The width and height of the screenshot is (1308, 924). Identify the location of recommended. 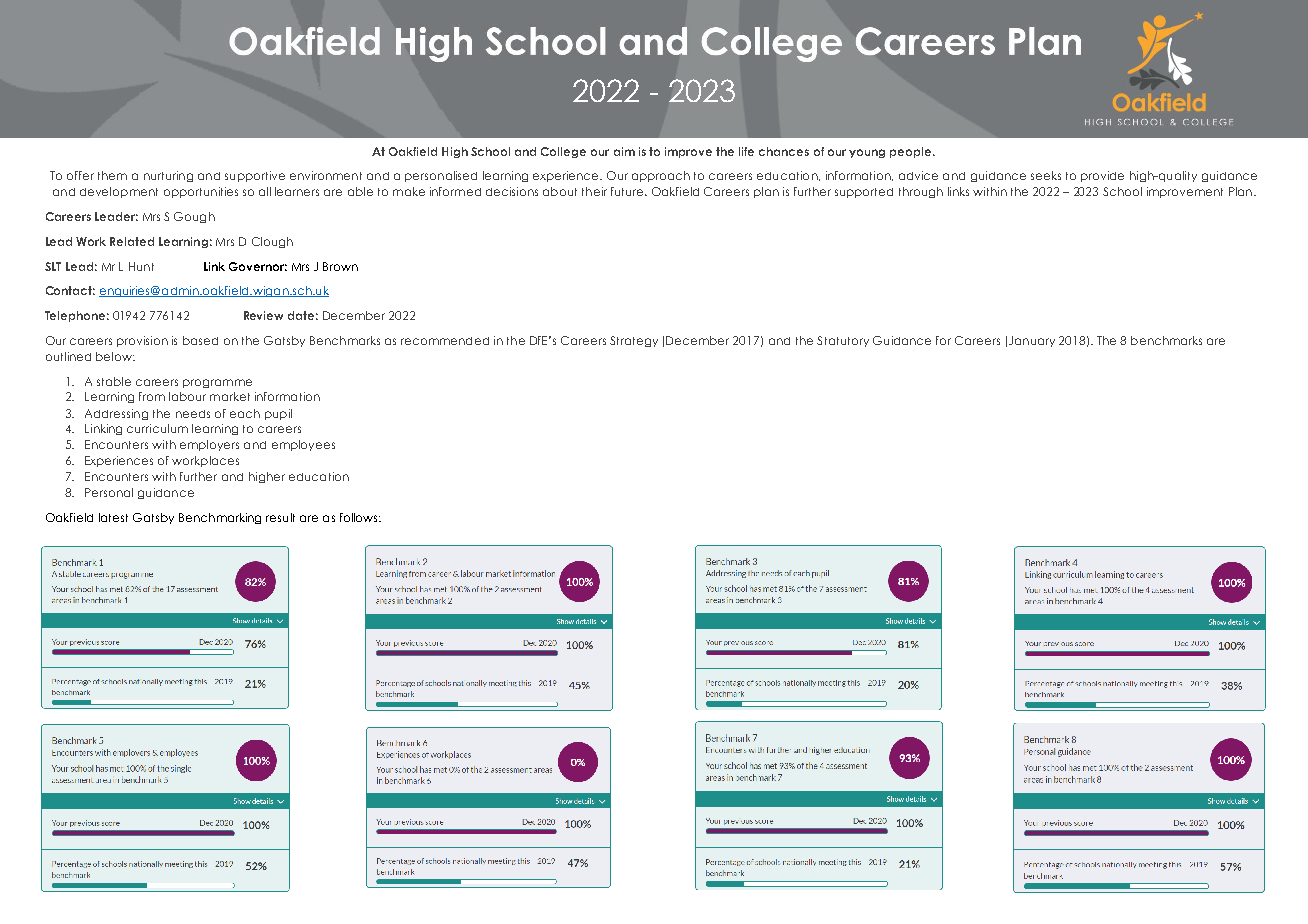
(445, 341).
